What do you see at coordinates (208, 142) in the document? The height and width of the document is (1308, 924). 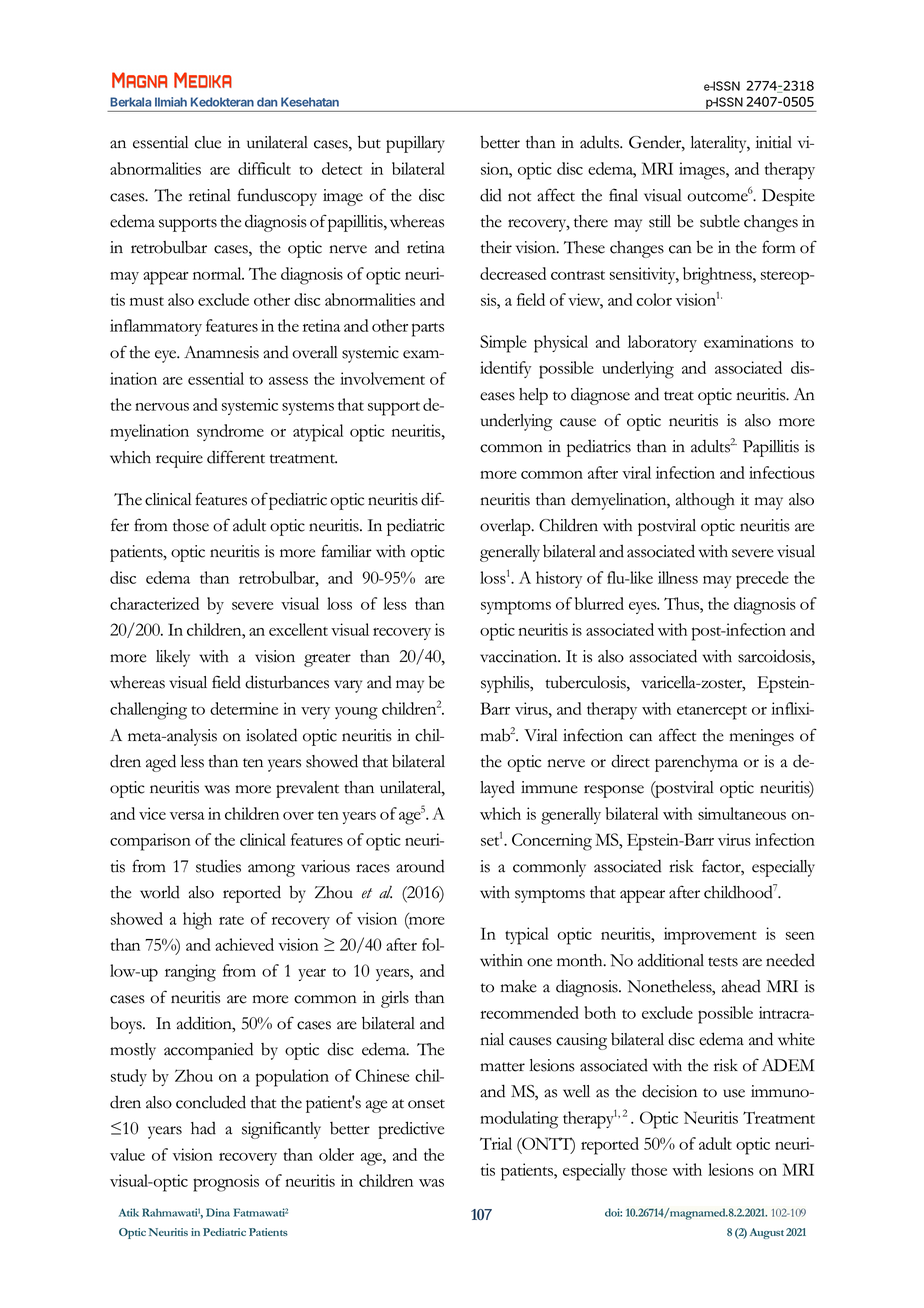 I see `clue` at bounding box center [208, 142].
